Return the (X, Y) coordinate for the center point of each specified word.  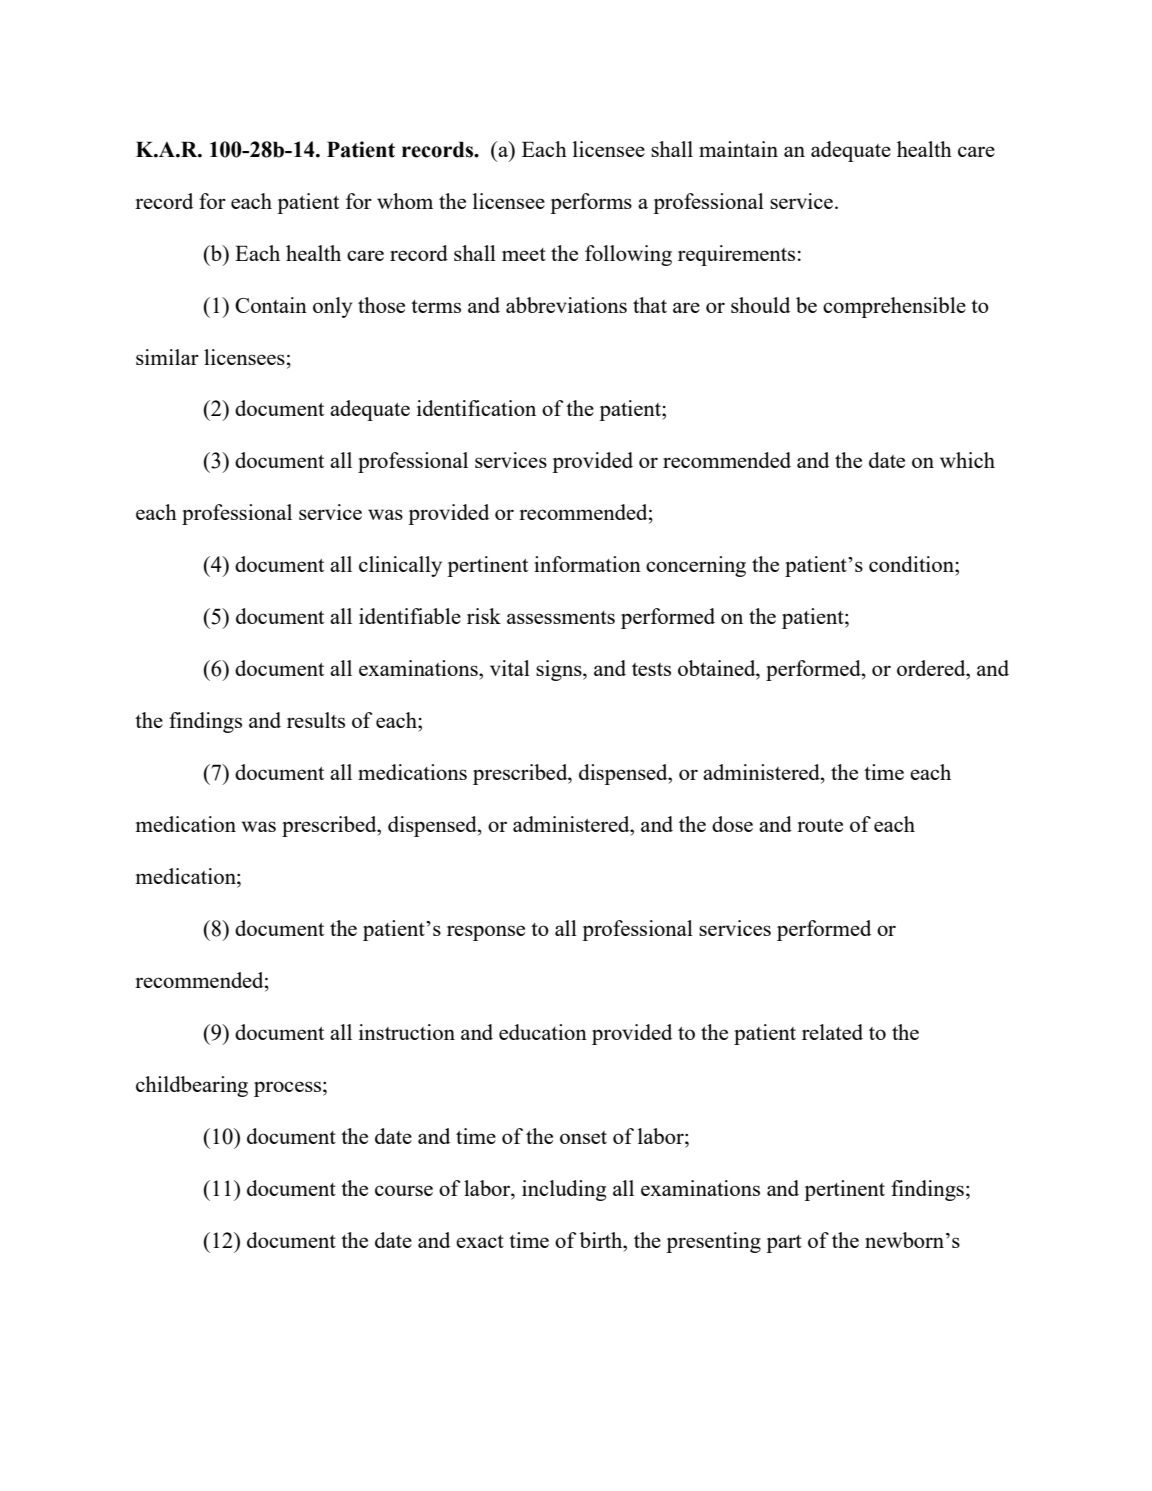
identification (476, 408)
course (404, 1190)
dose (732, 824)
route (820, 825)
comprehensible (894, 307)
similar (167, 357)
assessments (561, 617)
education (543, 1032)
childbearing (192, 1086)
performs (591, 203)
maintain (738, 149)
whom (405, 201)
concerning (696, 566)
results (316, 720)
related (832, 1032)
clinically (400, 566)
